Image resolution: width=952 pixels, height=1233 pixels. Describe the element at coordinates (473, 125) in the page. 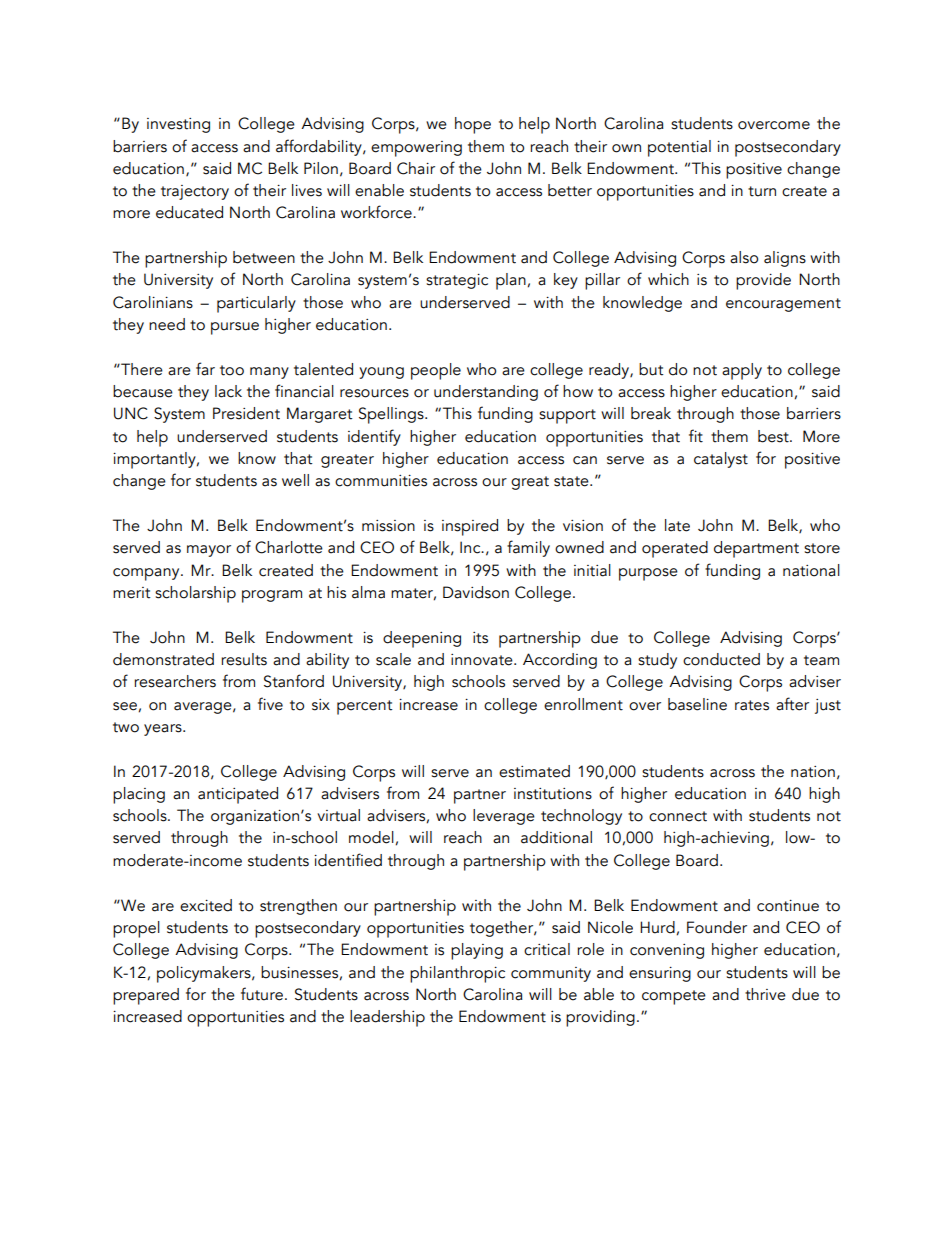

I see `hope` at that location.
